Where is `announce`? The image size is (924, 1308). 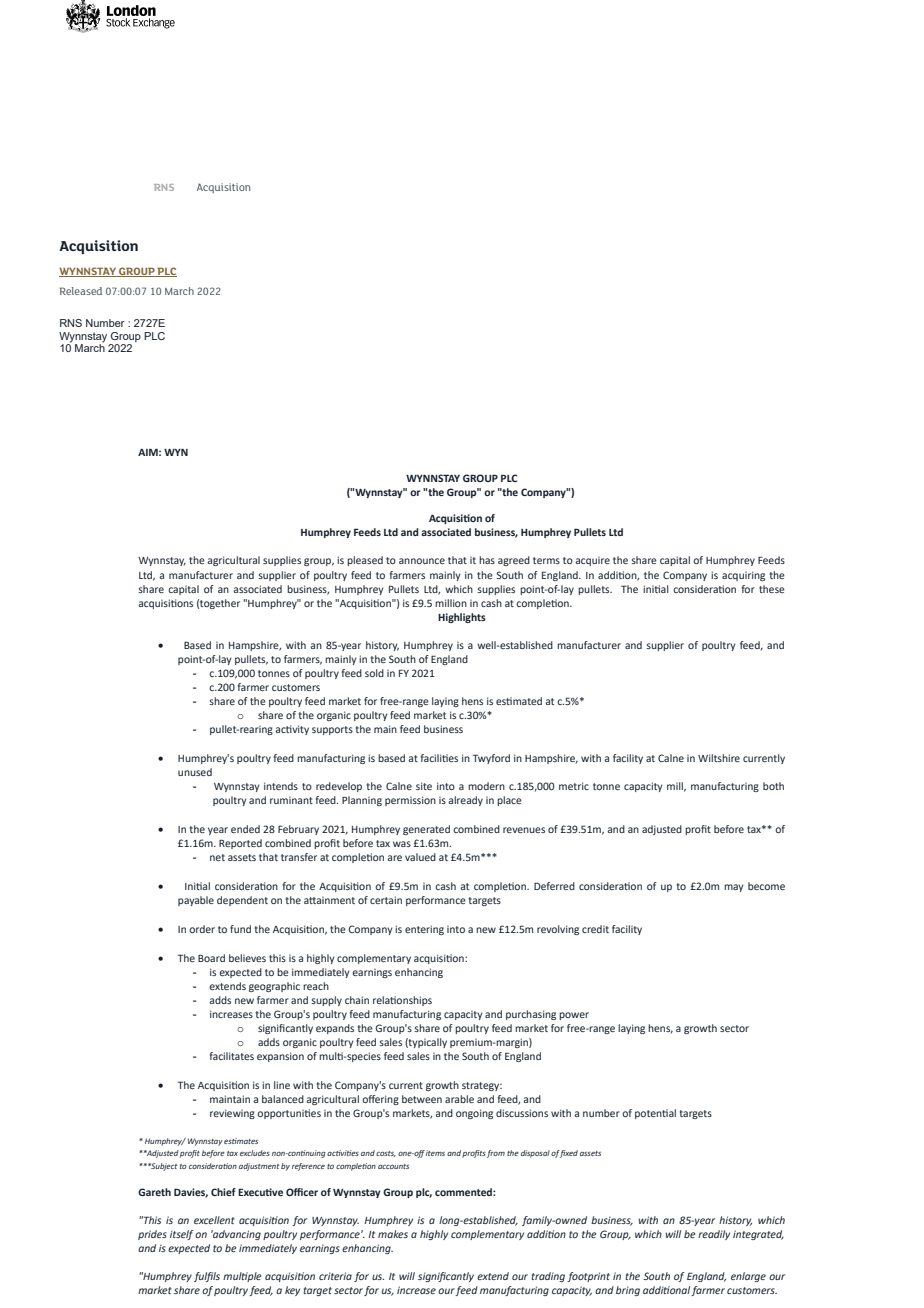
announce is located at coordinates (422, 561).
